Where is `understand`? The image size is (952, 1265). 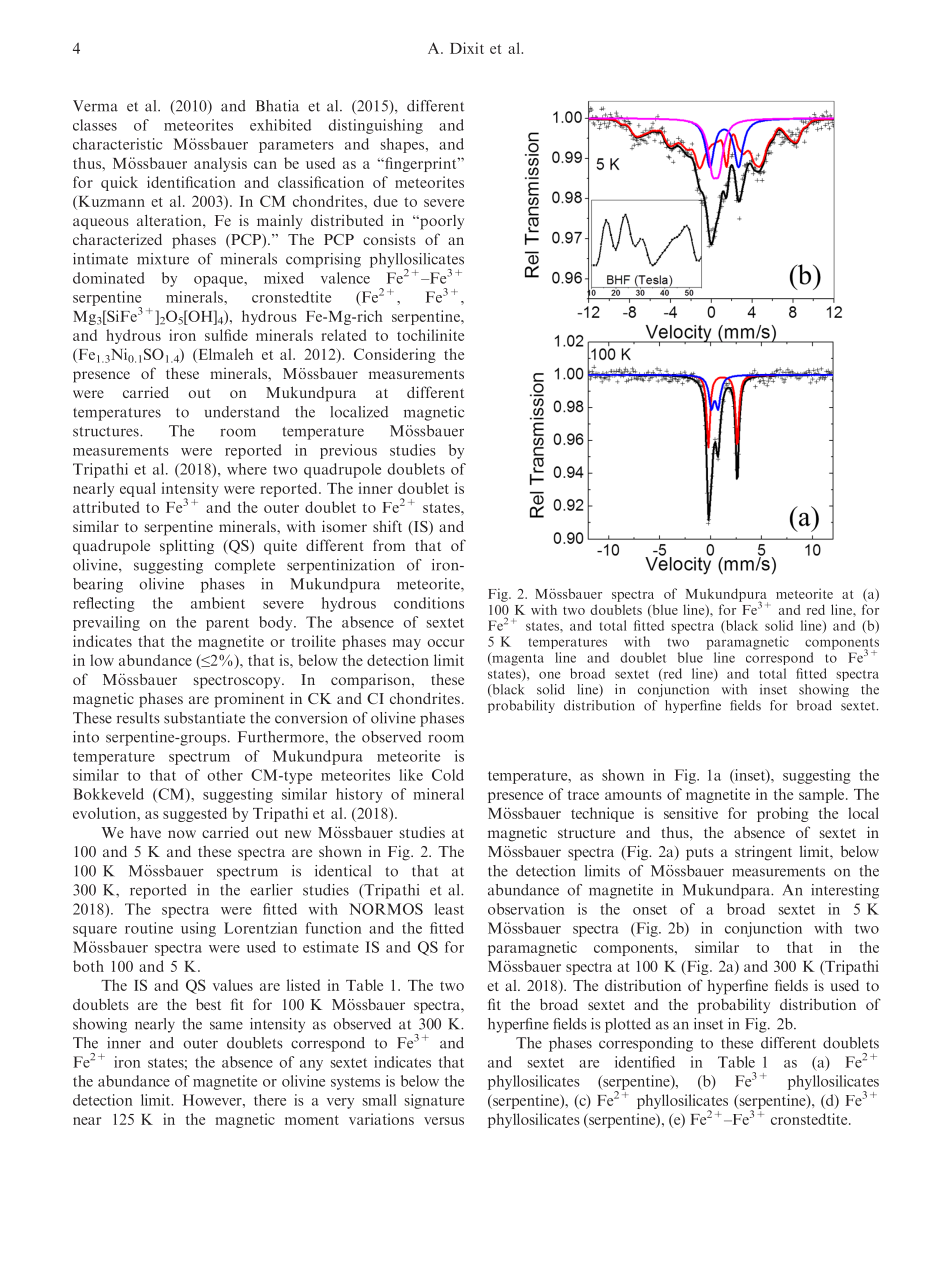
understand is located at coordinates (242, 412).
